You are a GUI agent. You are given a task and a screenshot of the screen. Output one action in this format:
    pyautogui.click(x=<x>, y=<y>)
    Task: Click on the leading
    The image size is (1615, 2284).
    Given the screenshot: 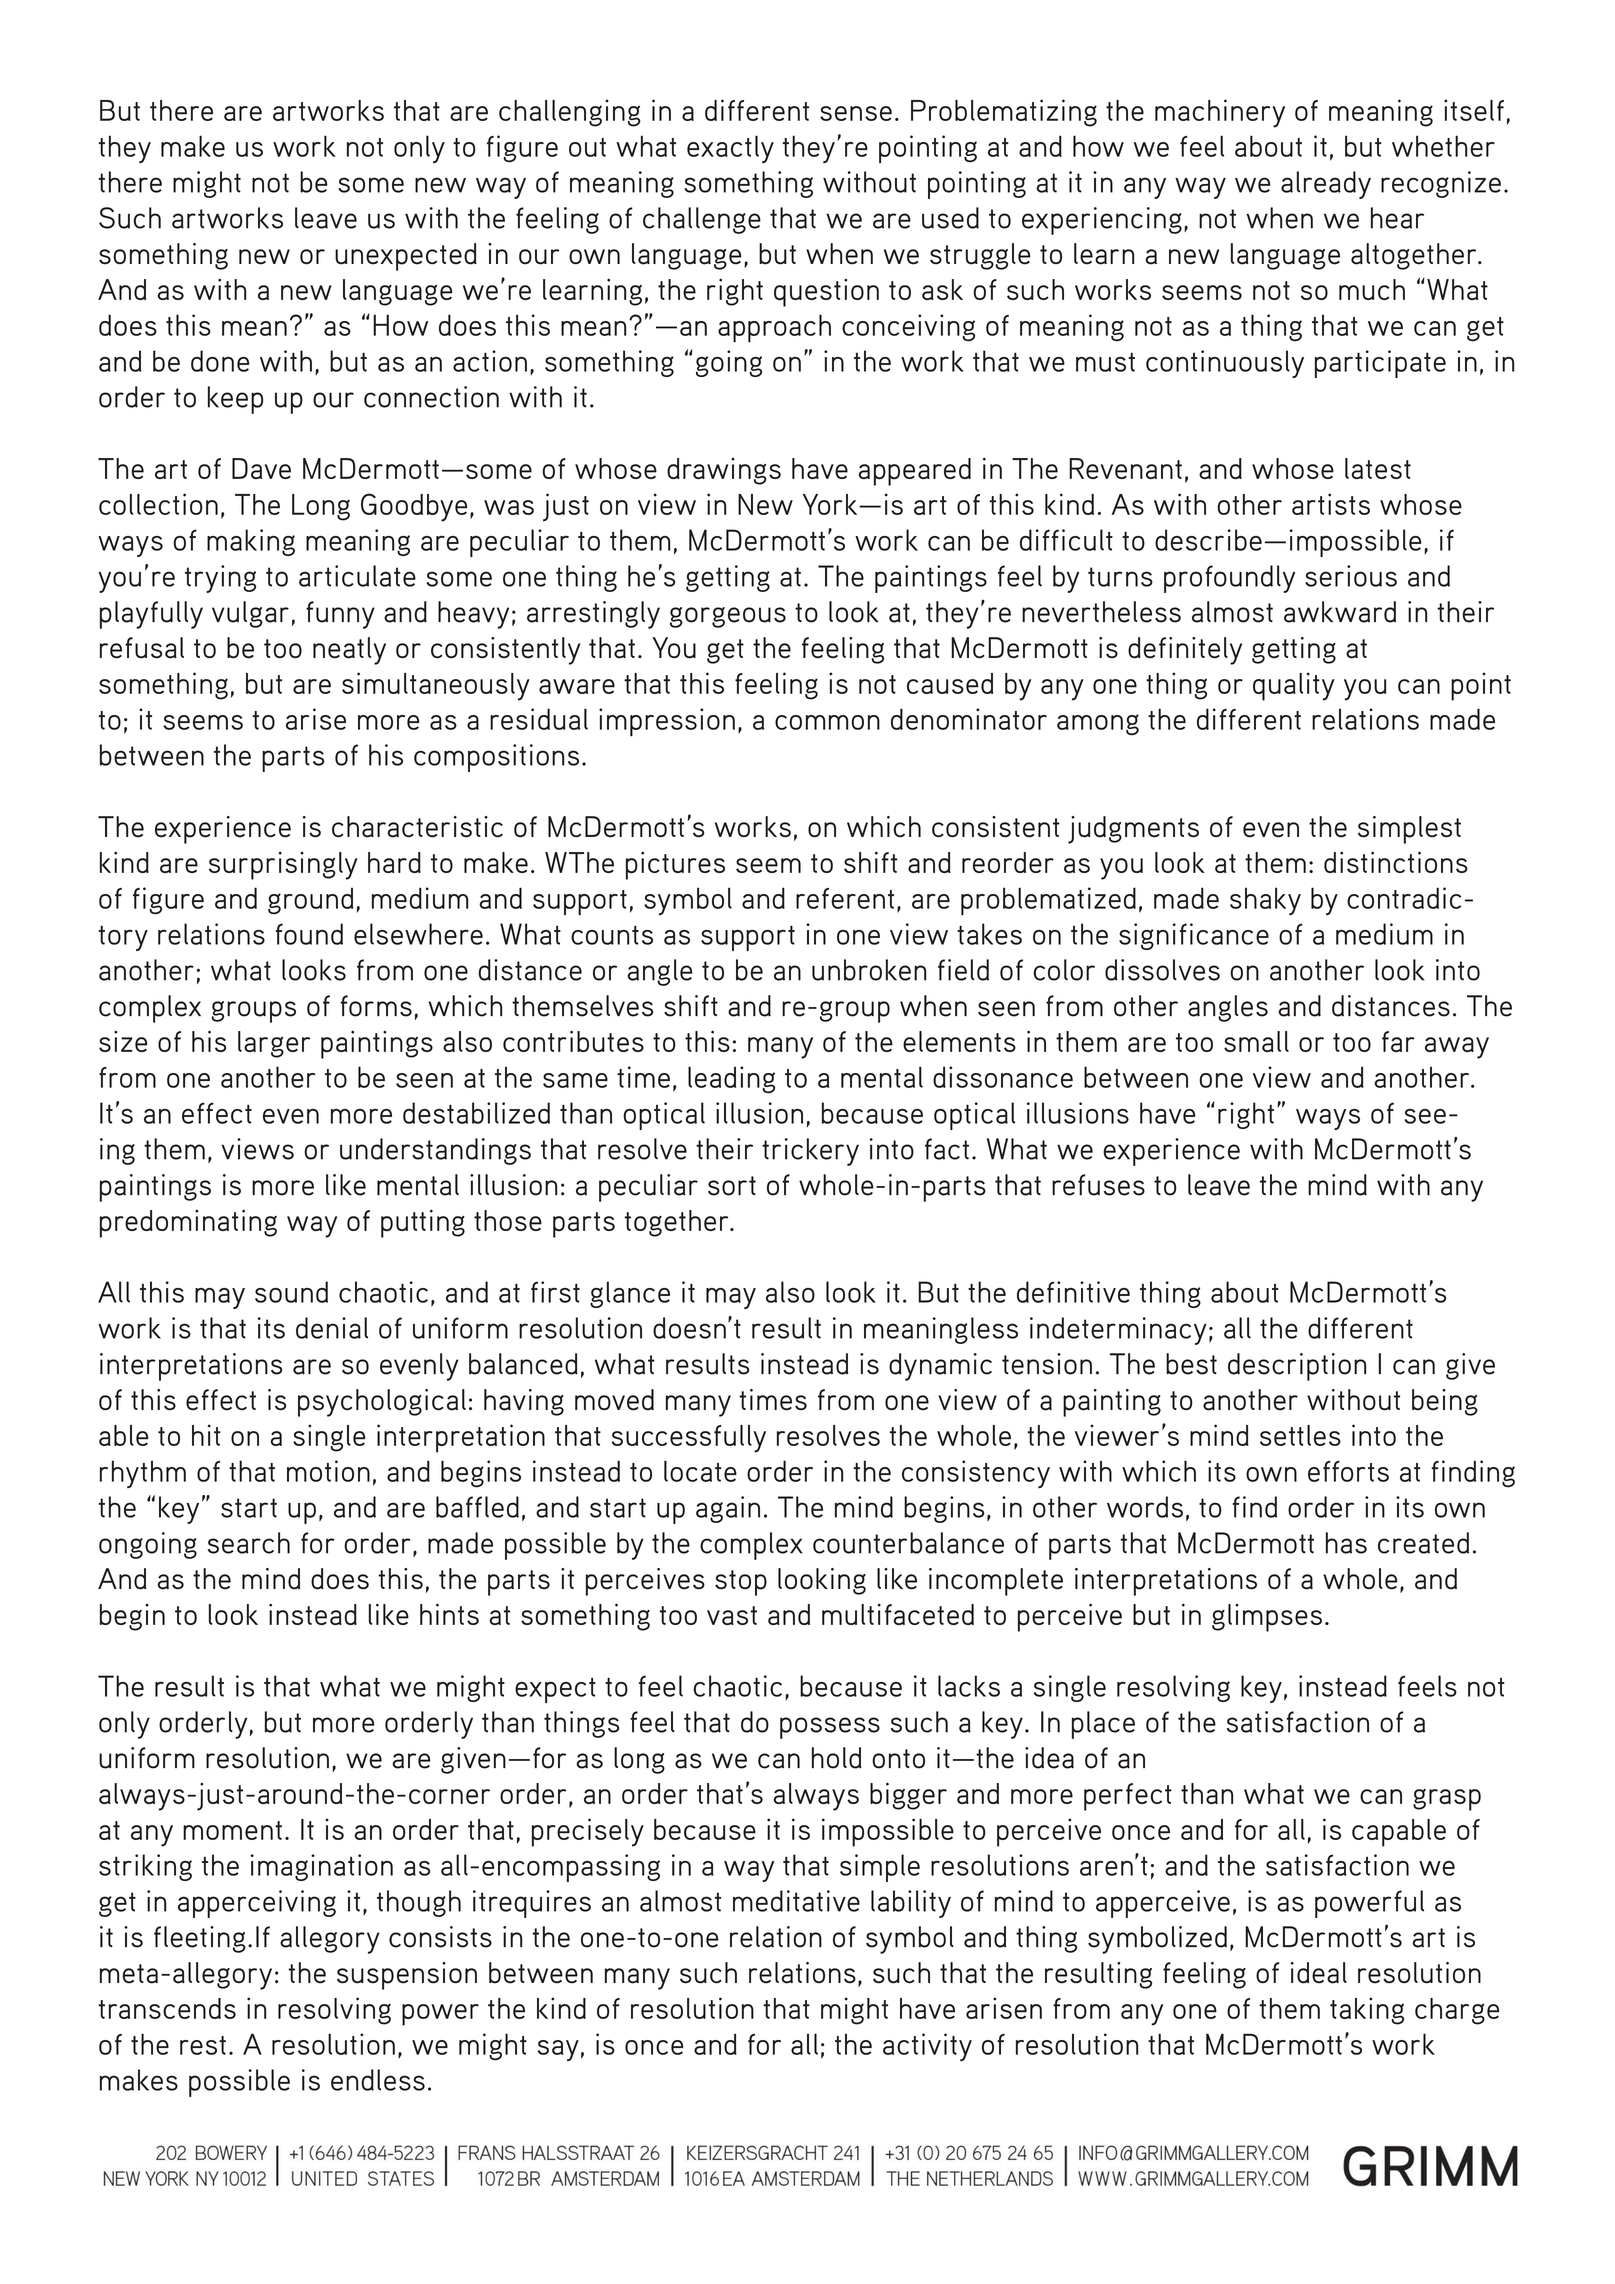 What is the action you would take?
    pyautogui.click(x=731, y=1080)
